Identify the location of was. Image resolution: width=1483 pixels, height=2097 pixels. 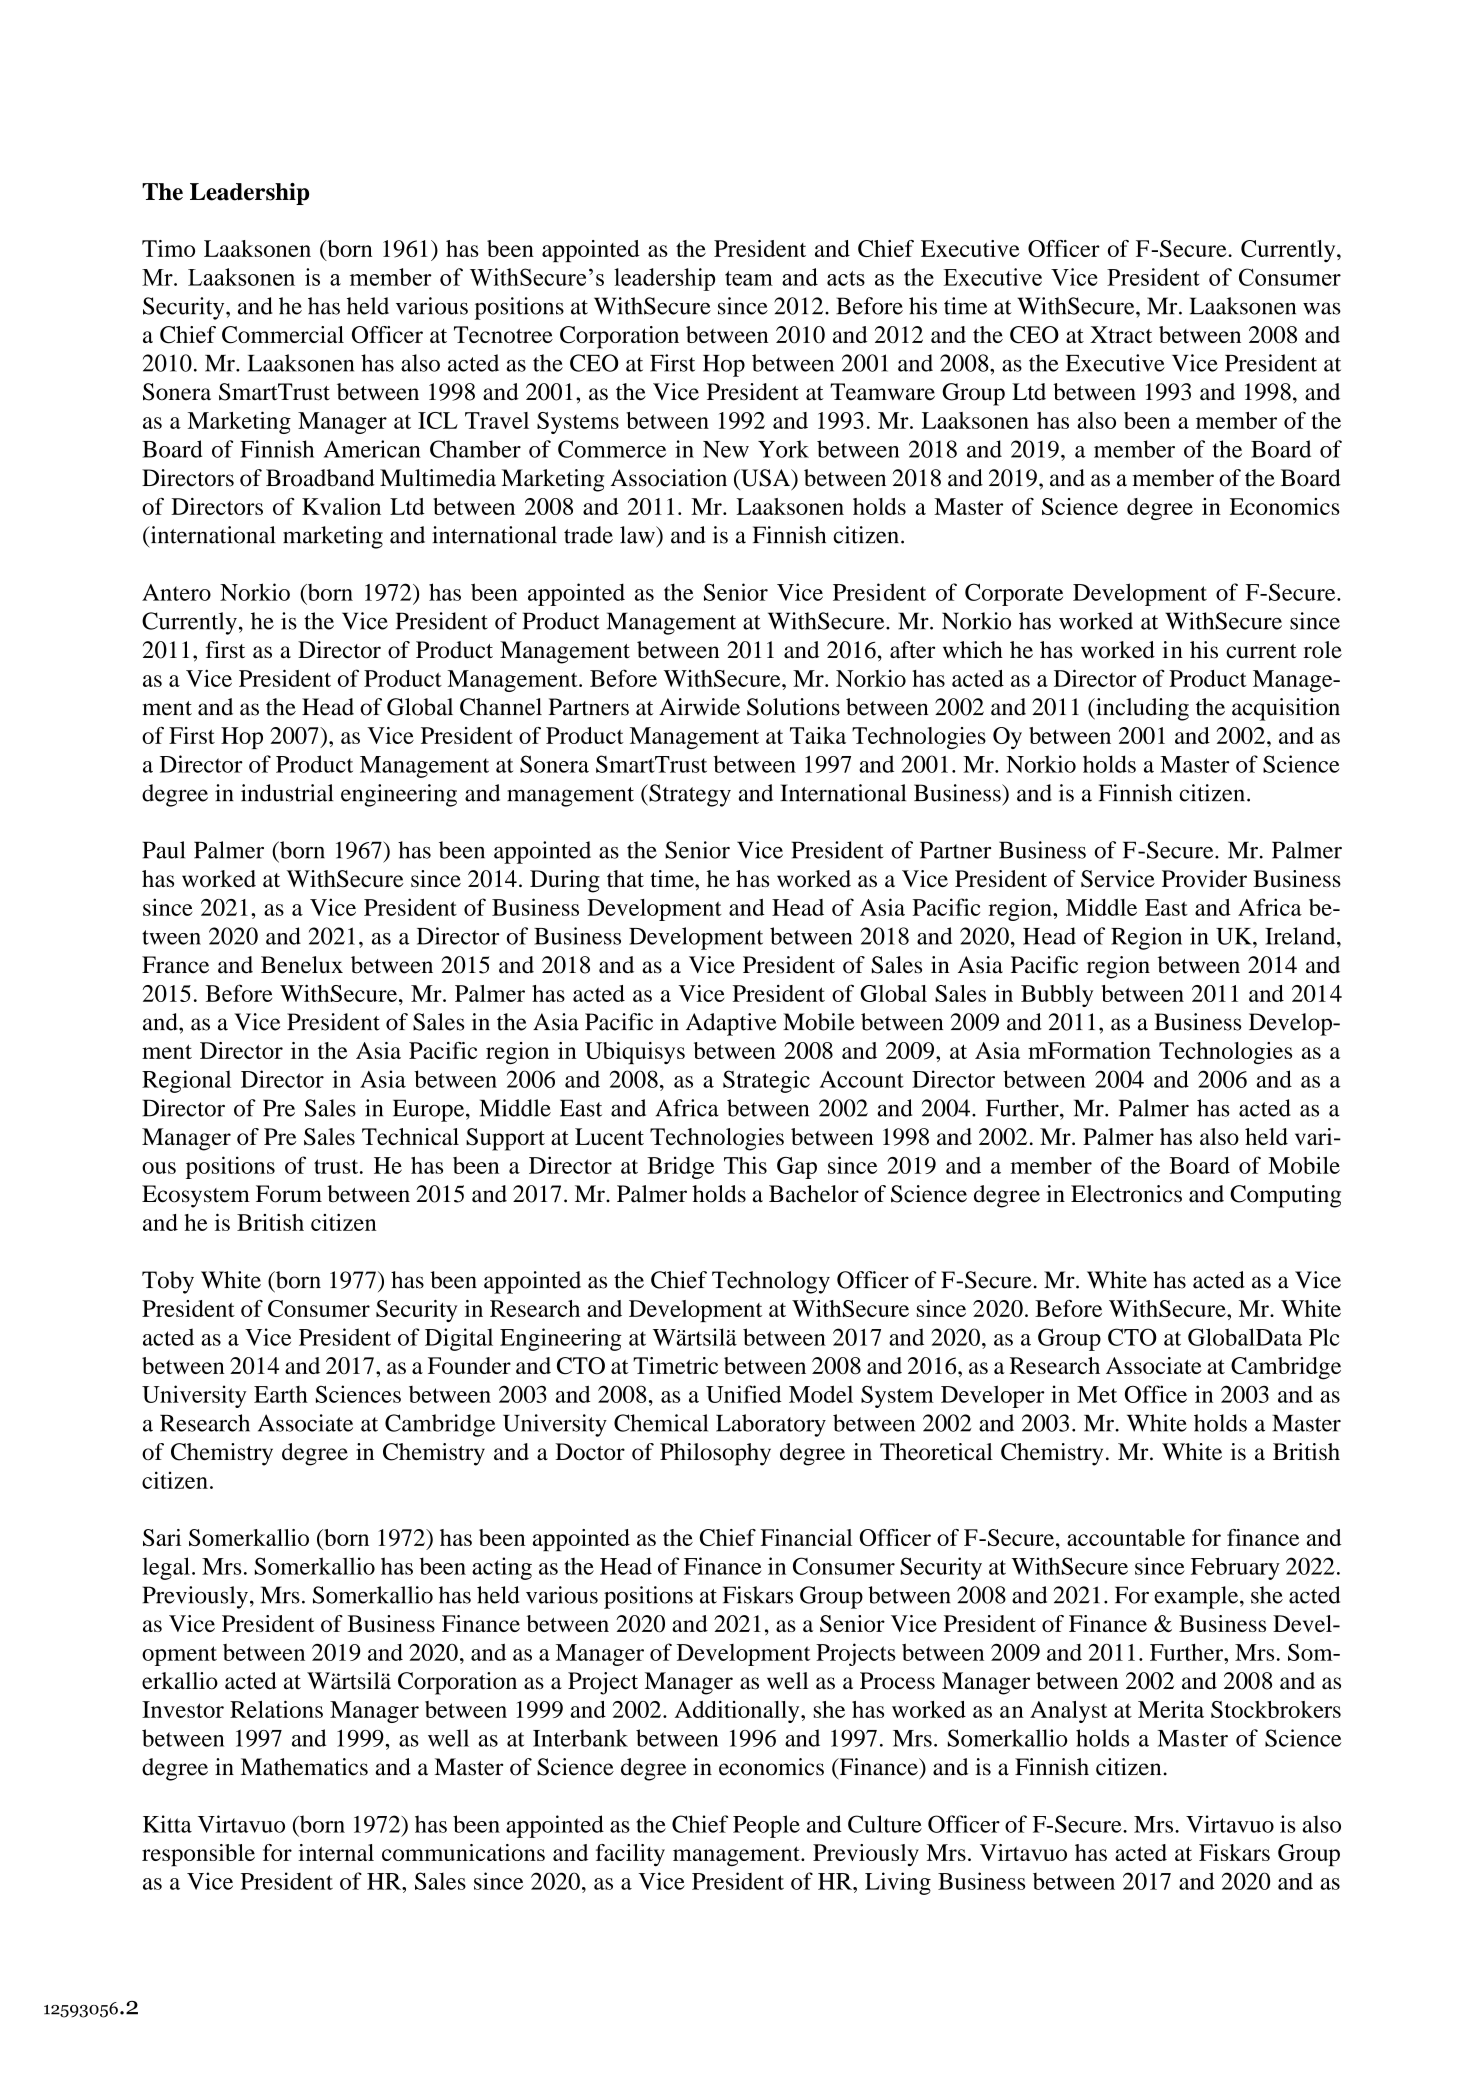
(1322, 308).
